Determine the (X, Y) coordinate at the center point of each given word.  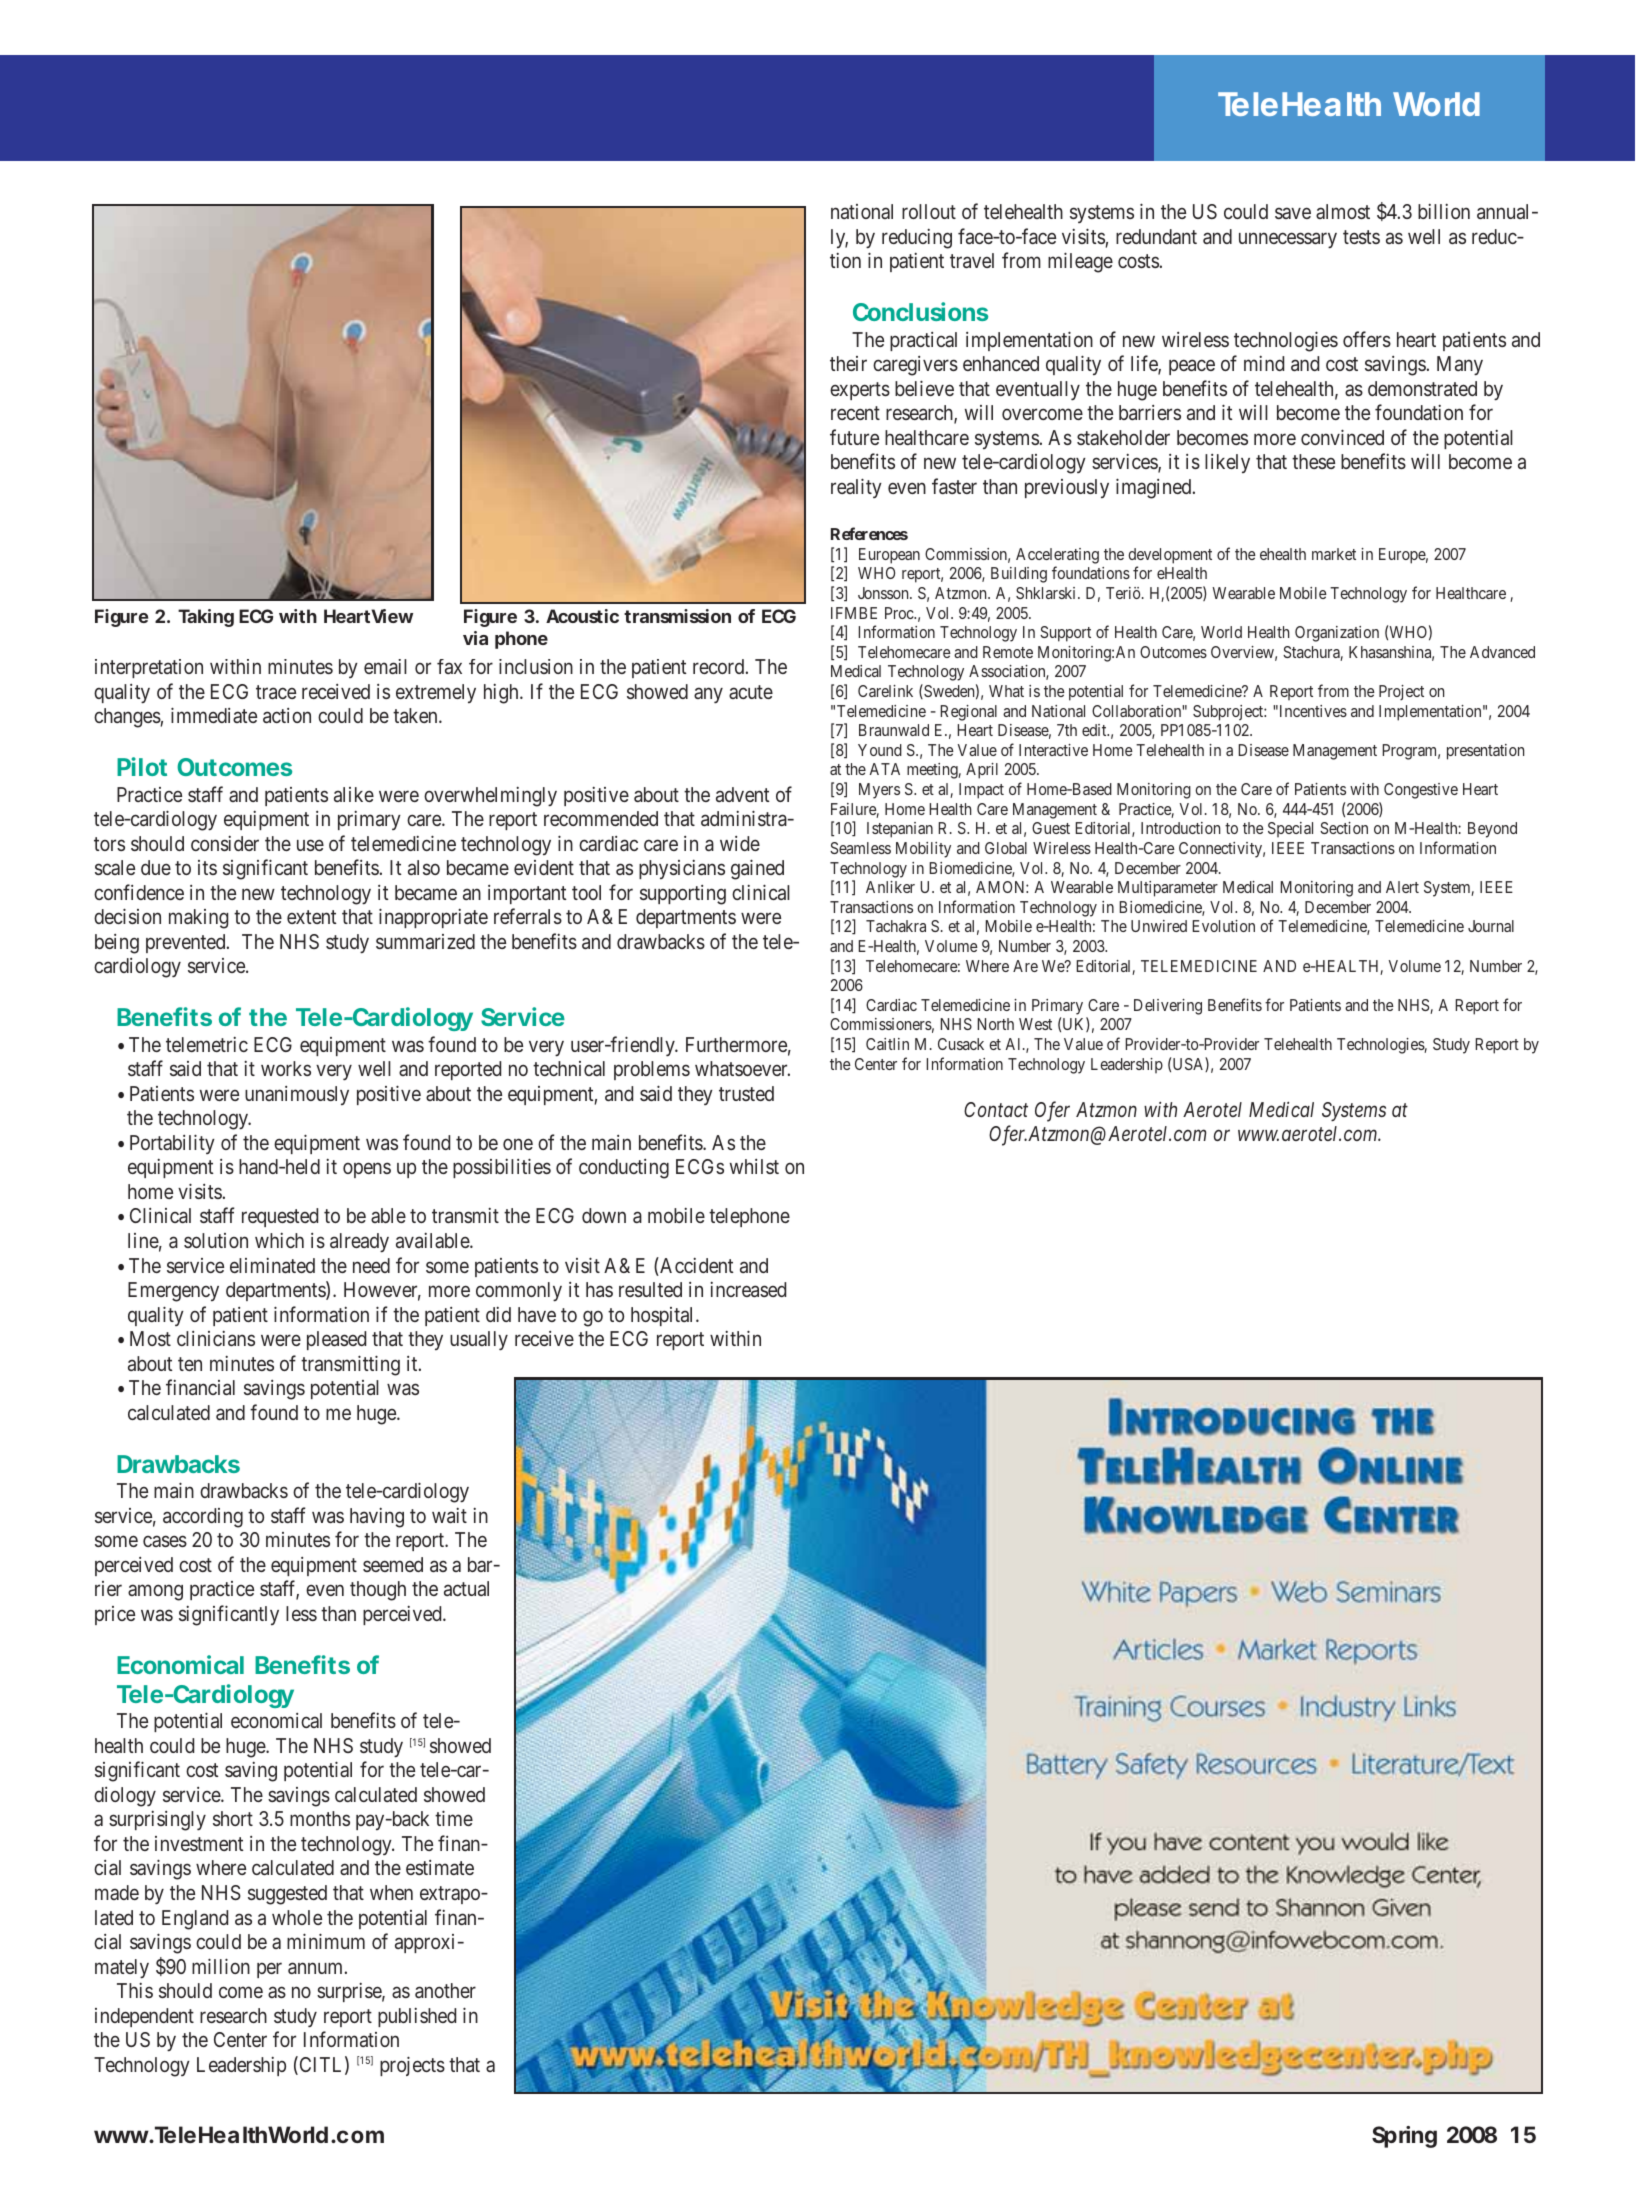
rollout (929, 211)
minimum (326, 1941)
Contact (996, 1109)
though (378, 1591)
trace (276, 692)
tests (1361, 237)
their (848, 363)
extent (312, 917)
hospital (664, 1316)
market (1334, 554)
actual (466, 1588)
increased (748, 1289)
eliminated (272, 1265)
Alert (1402, 887)
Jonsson (884, 593)
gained (757, 870)
